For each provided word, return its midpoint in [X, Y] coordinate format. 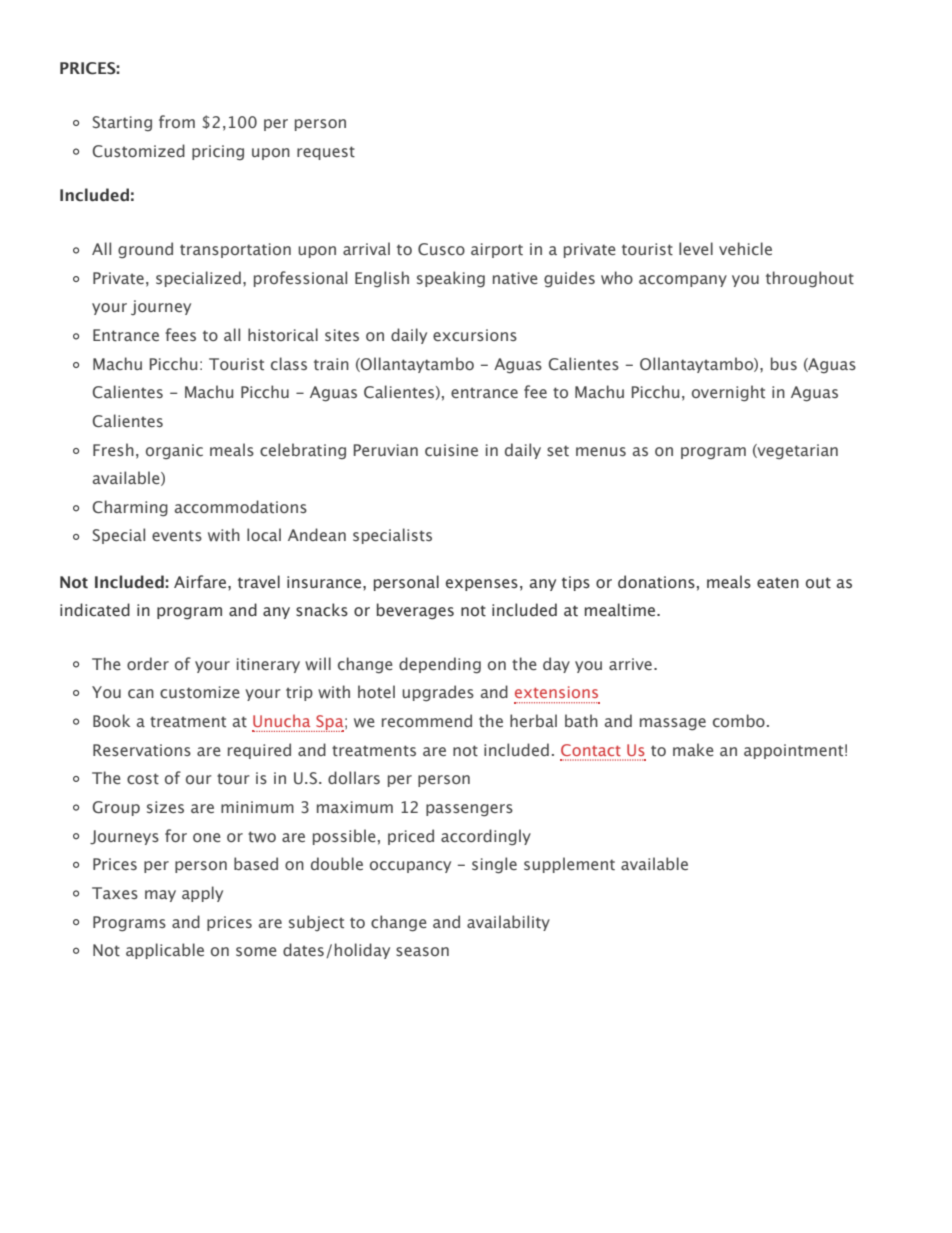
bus [784, 363]
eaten [778, 583]
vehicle [745, 248]
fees [180, 334]
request [326, 153]
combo [739, 720]
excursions [475, 335]
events [177, 536]
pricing [218, 153]
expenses [482, 585]
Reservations [142, 750]
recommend [427, 720]
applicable [165, 951]
